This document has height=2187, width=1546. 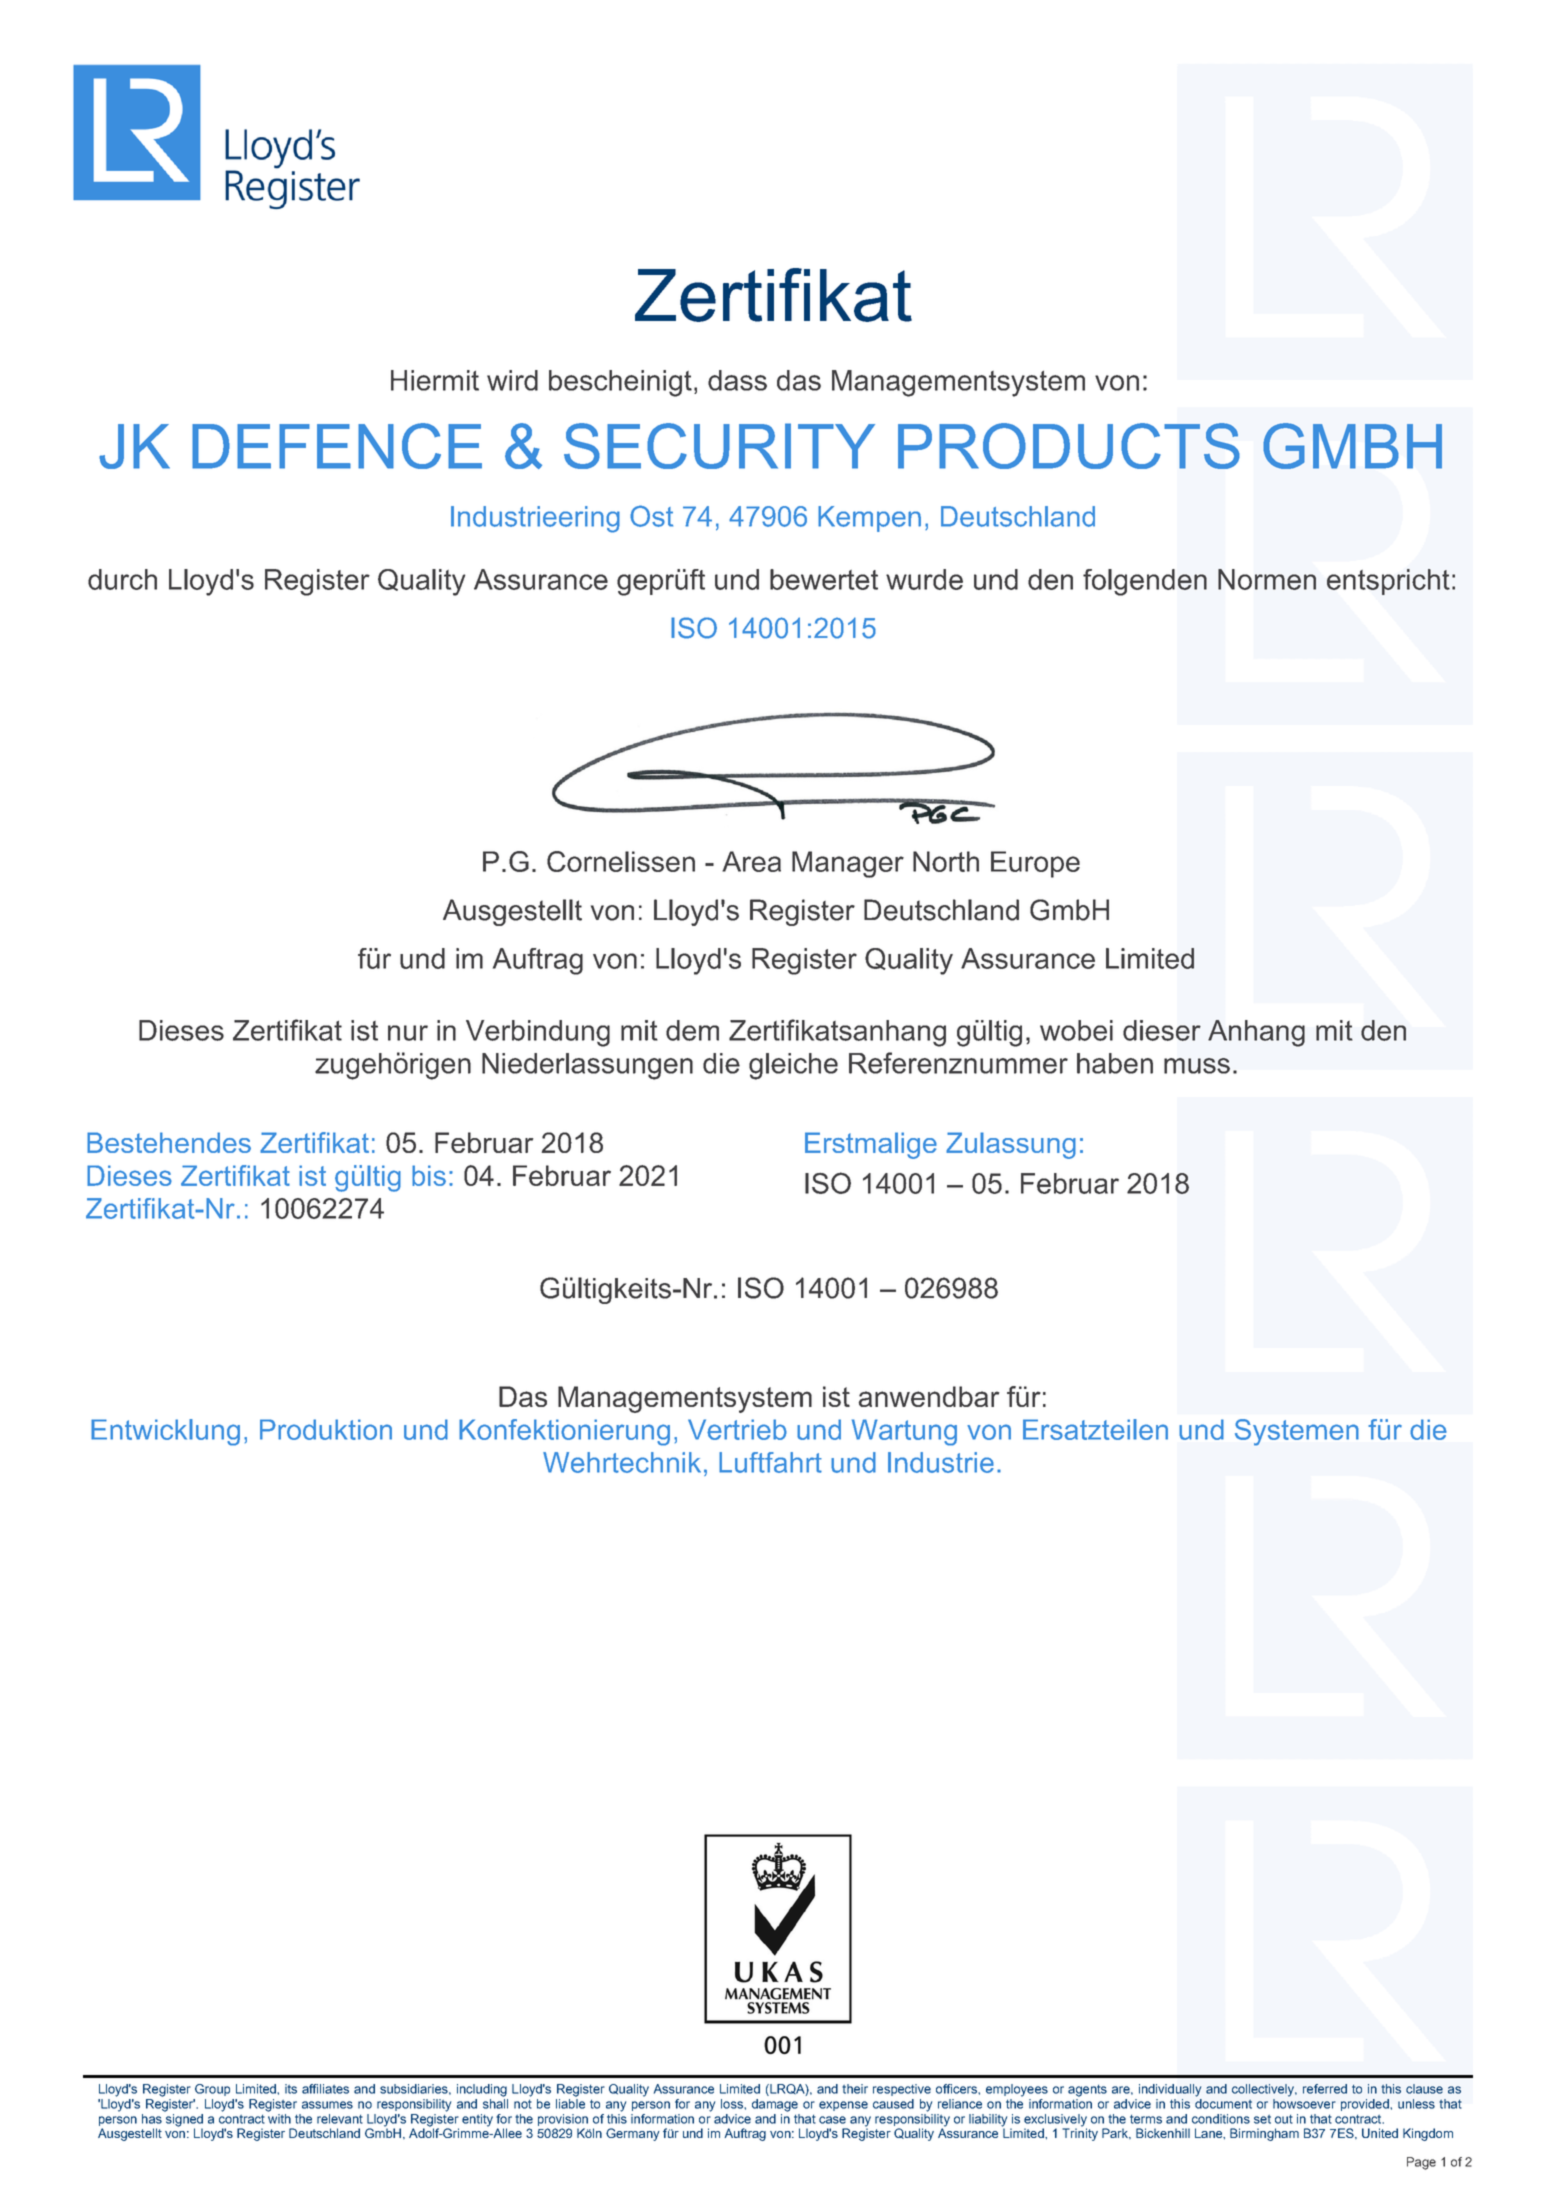 What do you see at coordinates (279, 2117) in the document?
I see `with` at bounding box center [279, 2117].
